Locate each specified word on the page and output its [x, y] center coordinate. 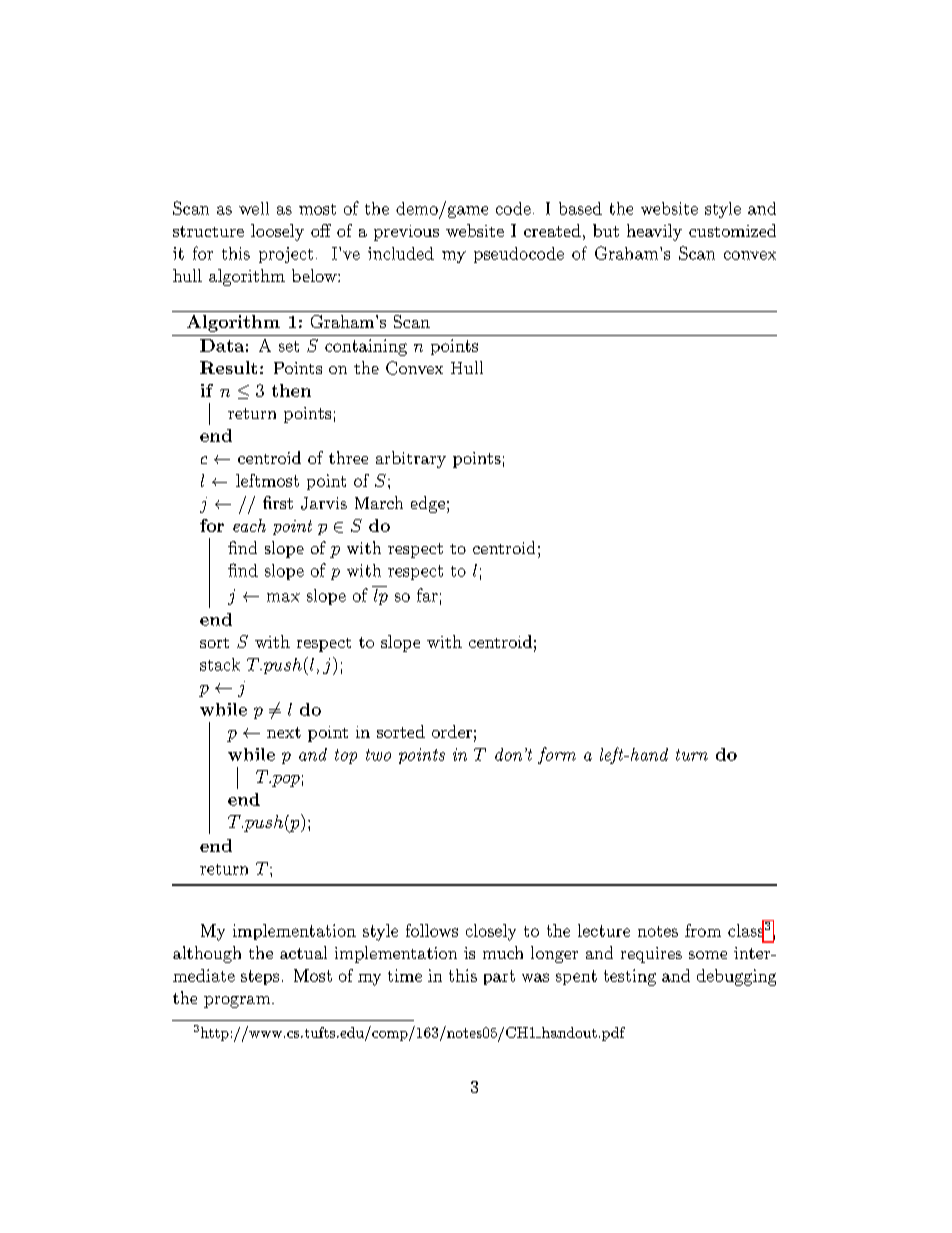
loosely [277, 232]
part [499, 977]
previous [406, 233]
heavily [654, 232]
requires [651, 955]
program [238, 1002]
